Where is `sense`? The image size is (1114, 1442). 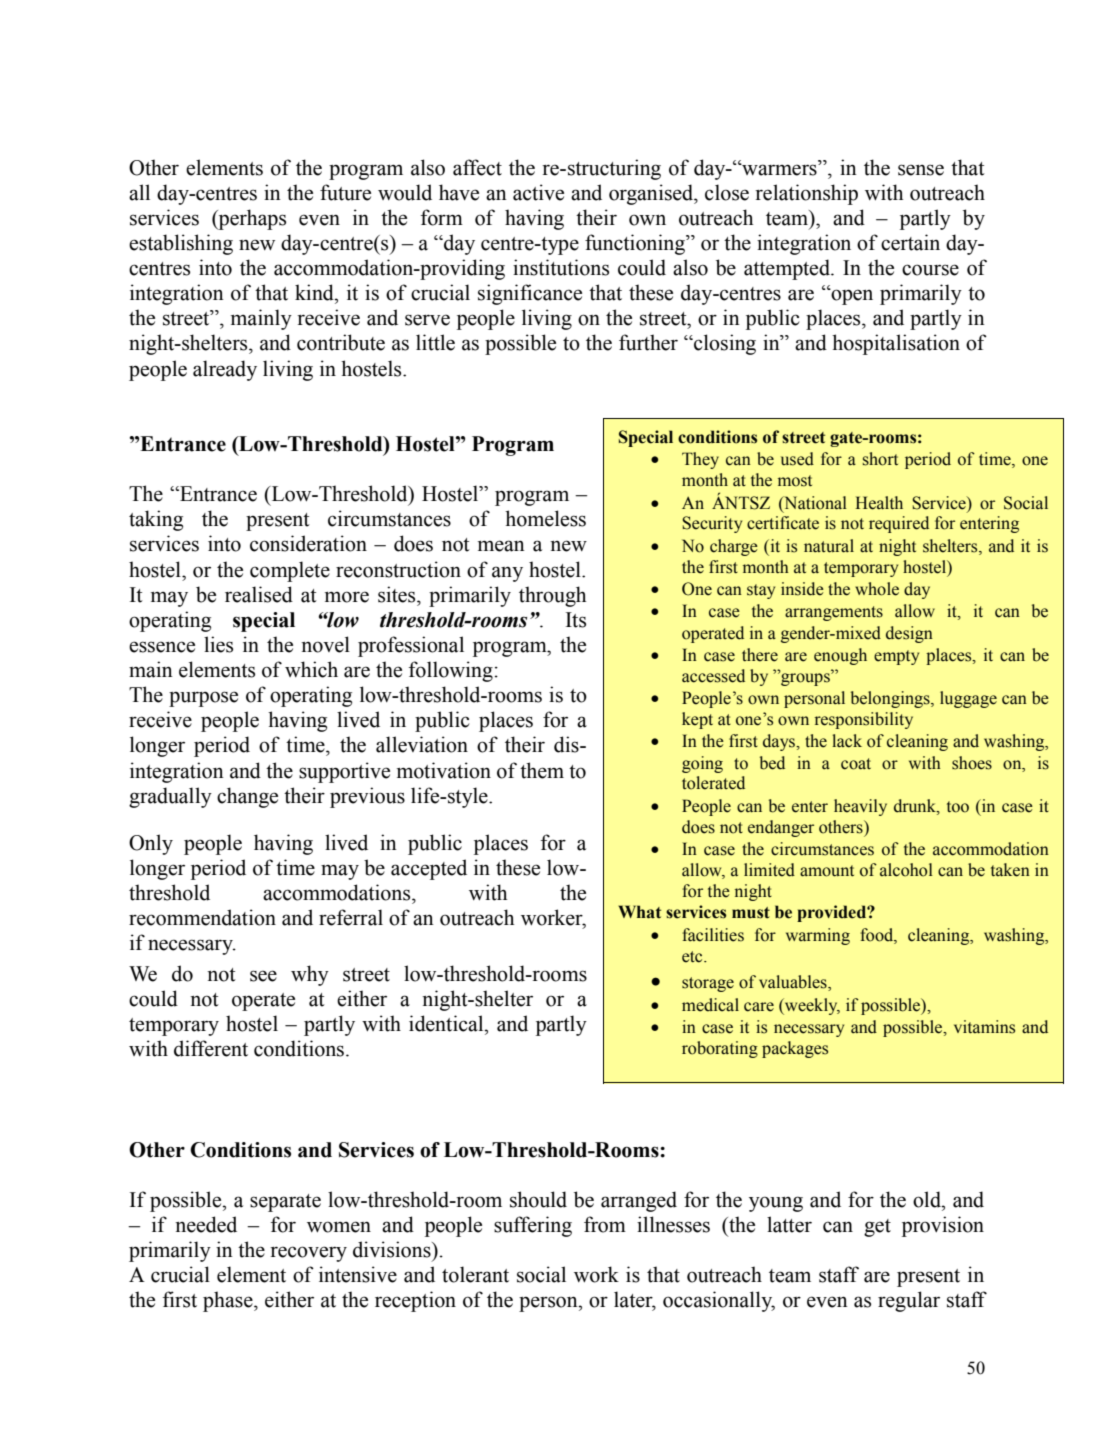 sense is located at coordinates (921, 170).
